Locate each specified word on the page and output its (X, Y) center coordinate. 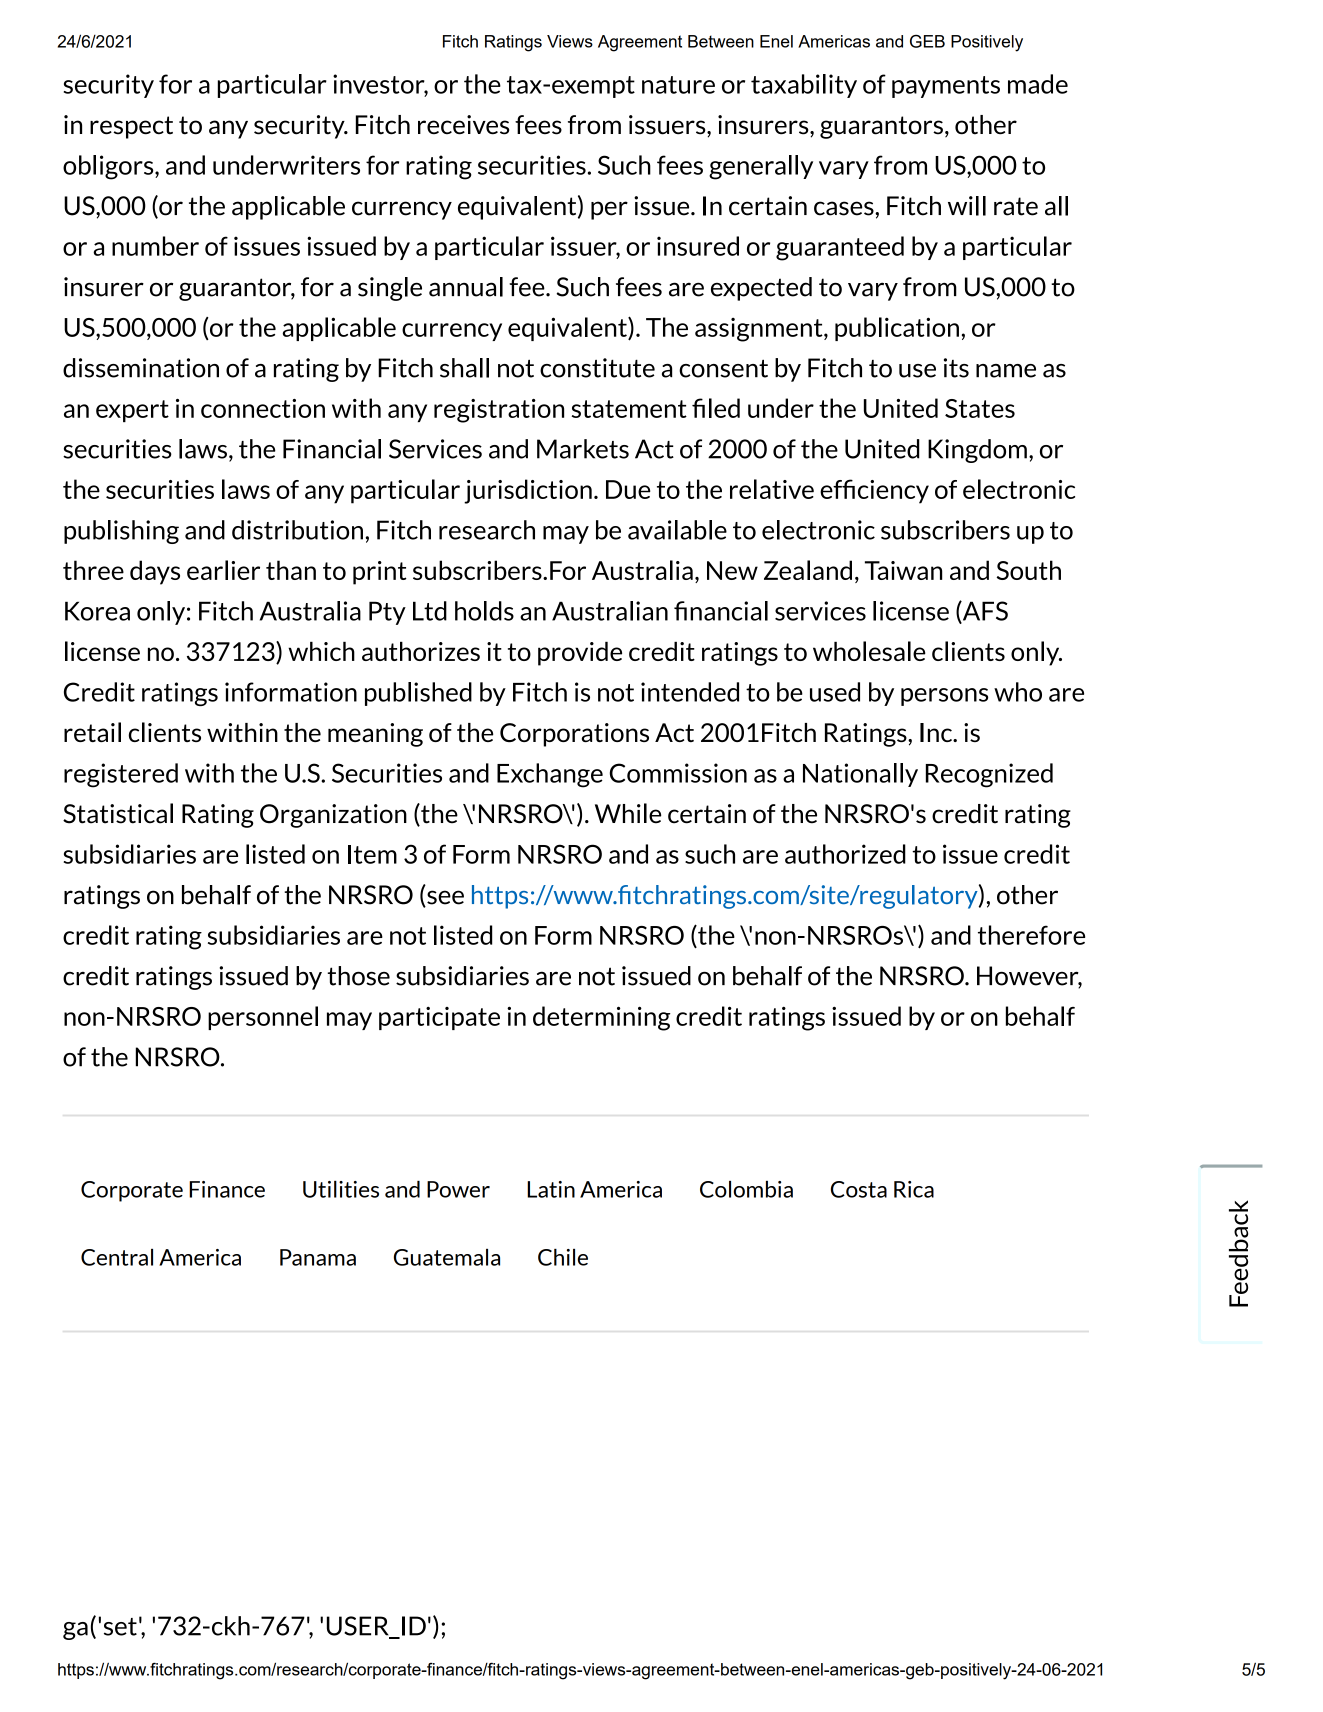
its (956, 368)
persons (944, 697)
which (321, 651)
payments (946, 87)
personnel (263, 1018)
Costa (859, 1189)
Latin (551, 1189)
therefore (1031, 935)
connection (263, 408)
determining (602, 1018)
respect (131, 127)
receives (463, 125)
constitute (597, 368)
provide (580, 653)
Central (117, 1257)
